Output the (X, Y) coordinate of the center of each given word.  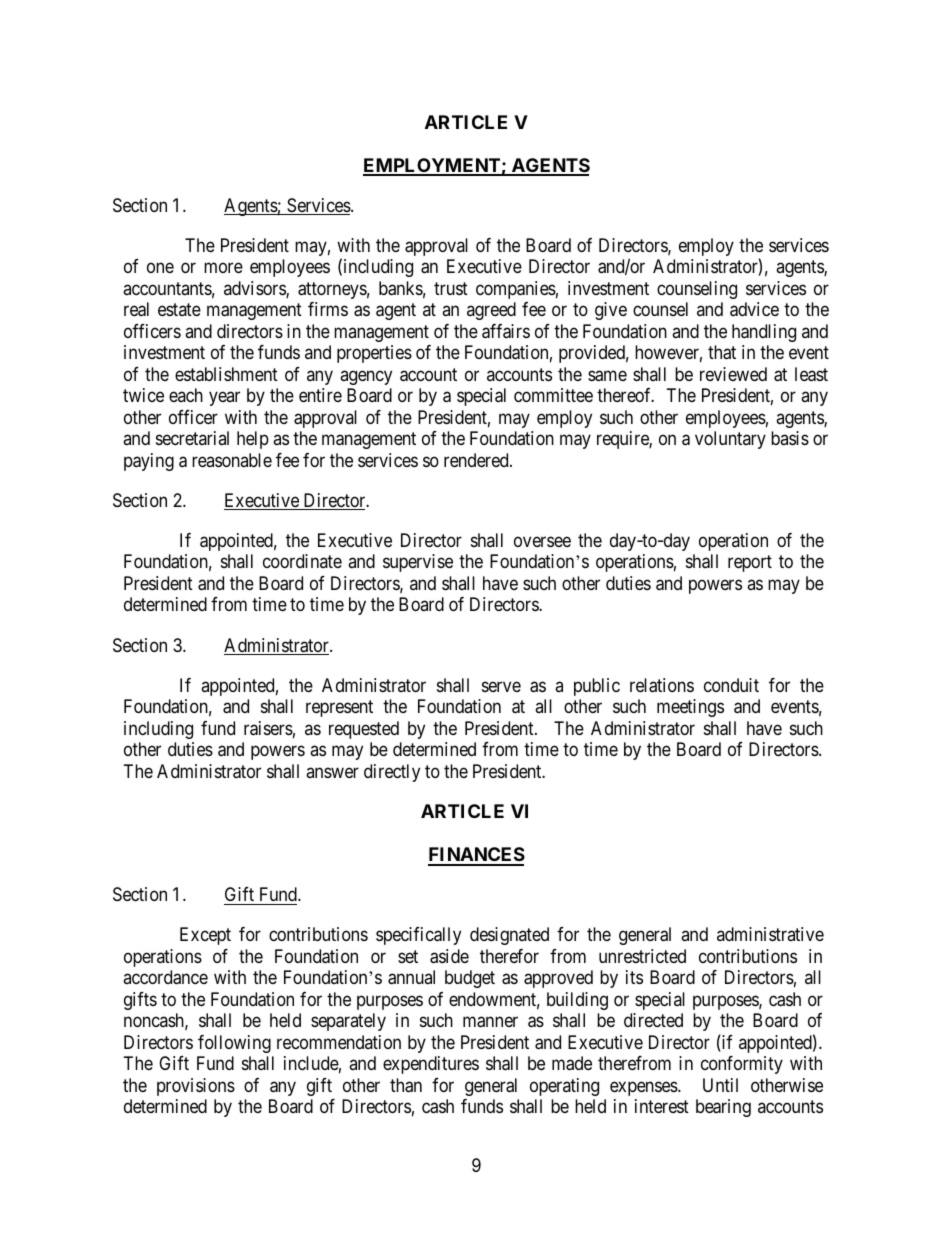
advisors (255, 289)
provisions (196, 1087)
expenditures (431, 1065)
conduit (731, 685)
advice (754, 309)
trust (451, 288)
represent (339, 708)
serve (501, 686)
